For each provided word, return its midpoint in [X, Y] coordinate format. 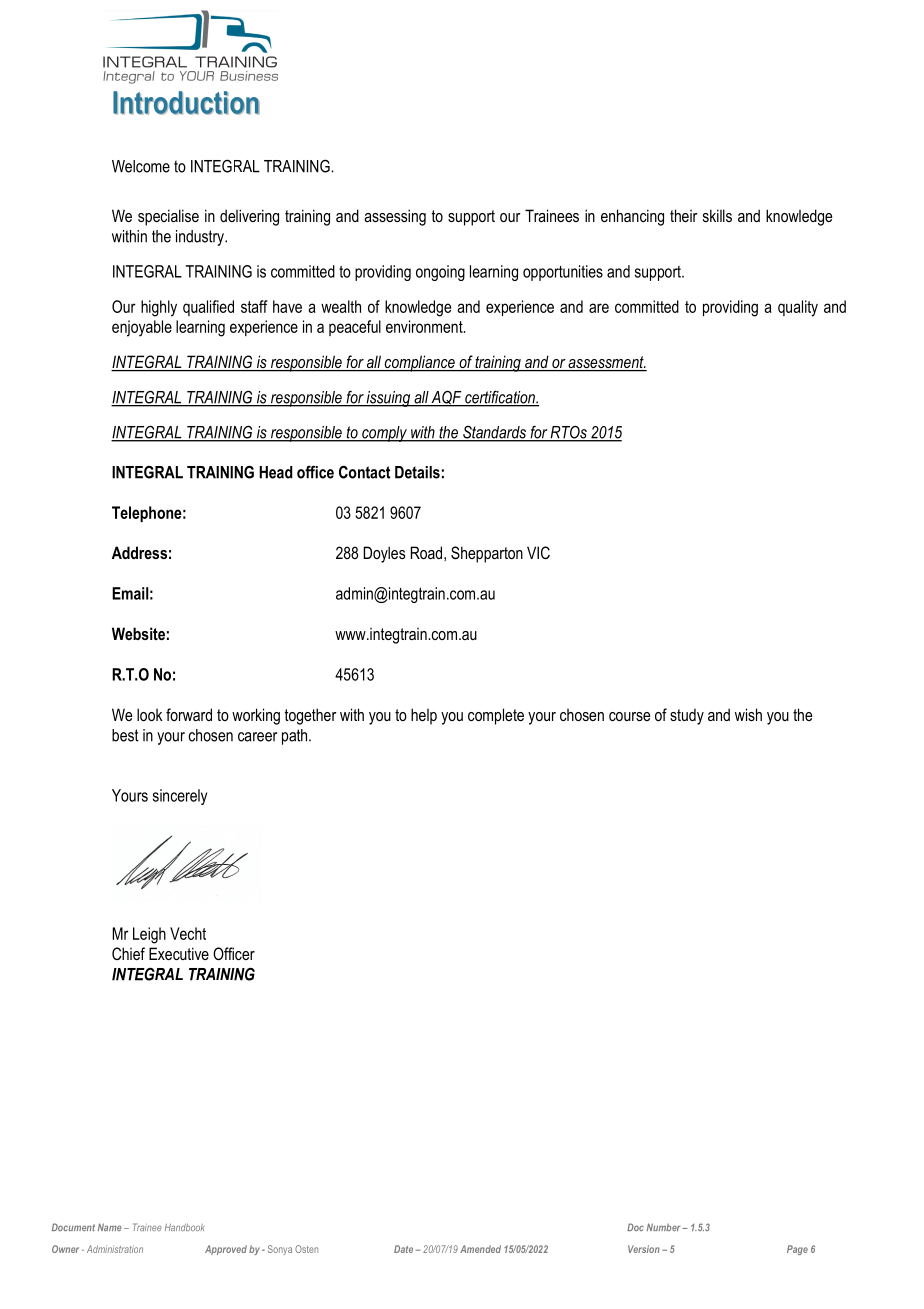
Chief [128, 953]
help [424, 716]
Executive [179, 953]
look [150, 714]
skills [717, 215]
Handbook [184, 1227]
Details [417, 472]
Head [276, 472]
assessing [395, 217]
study [687, 716]
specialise [168, 217]
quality [798, 308]
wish [748, 714]
